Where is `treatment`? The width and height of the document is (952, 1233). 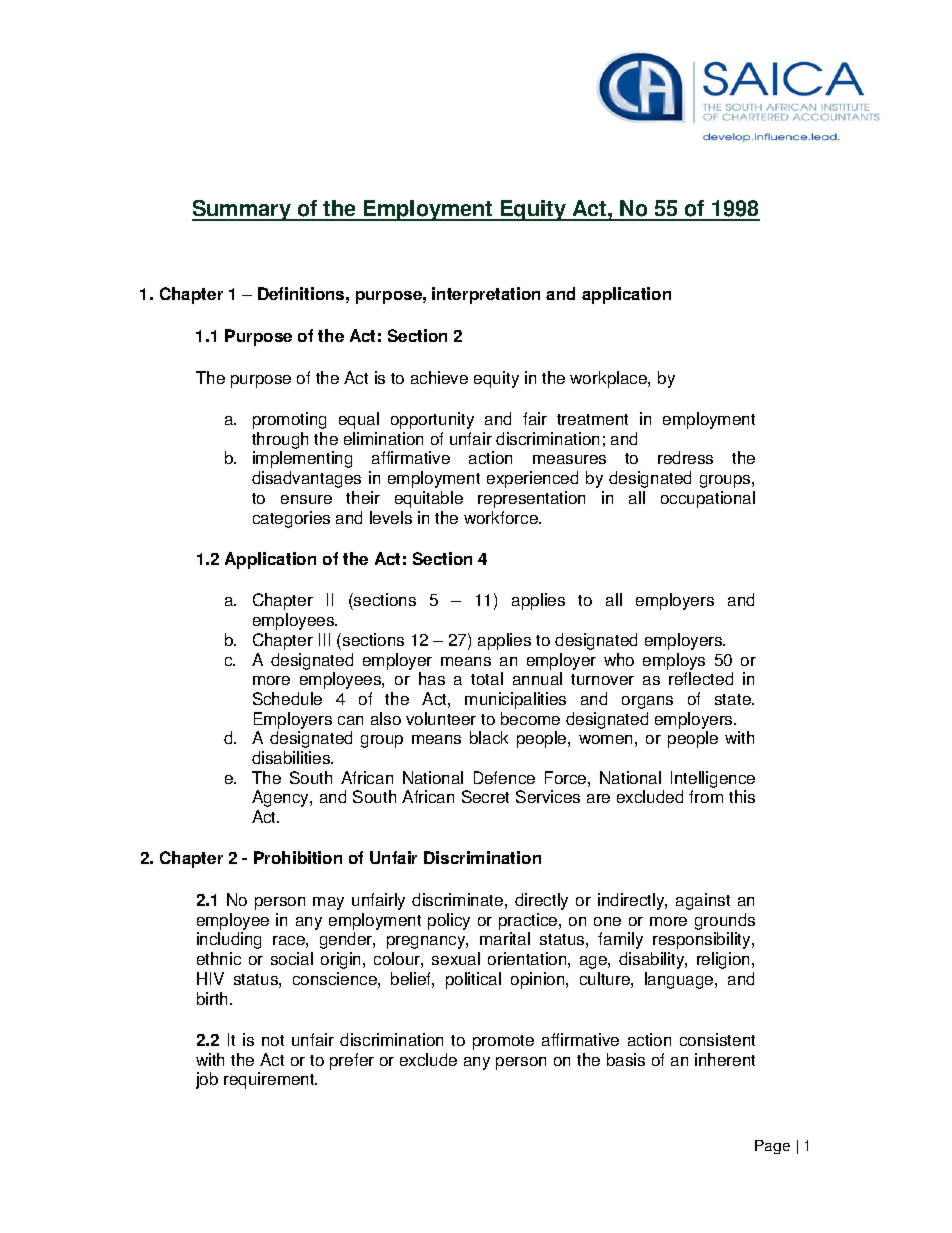 treatment is located at coordinates (592, 419).
